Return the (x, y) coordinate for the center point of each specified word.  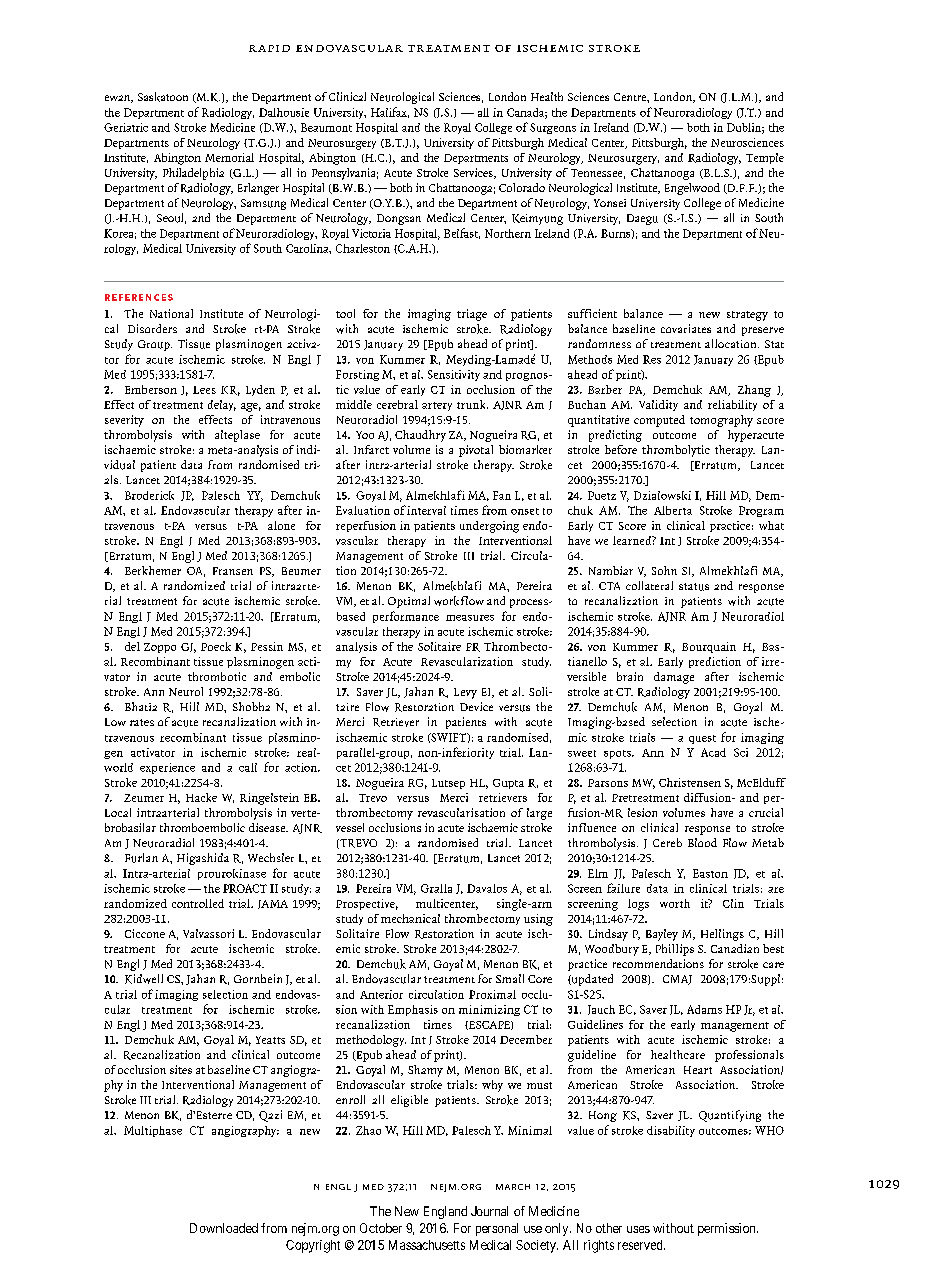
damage (674, 678)
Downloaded (224, 1228)
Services (474, 173)
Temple (765, 158)
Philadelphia (193, 174)
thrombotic (217, 676)
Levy (465, 693)
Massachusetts (427, 1245)
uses (638, 1229)
